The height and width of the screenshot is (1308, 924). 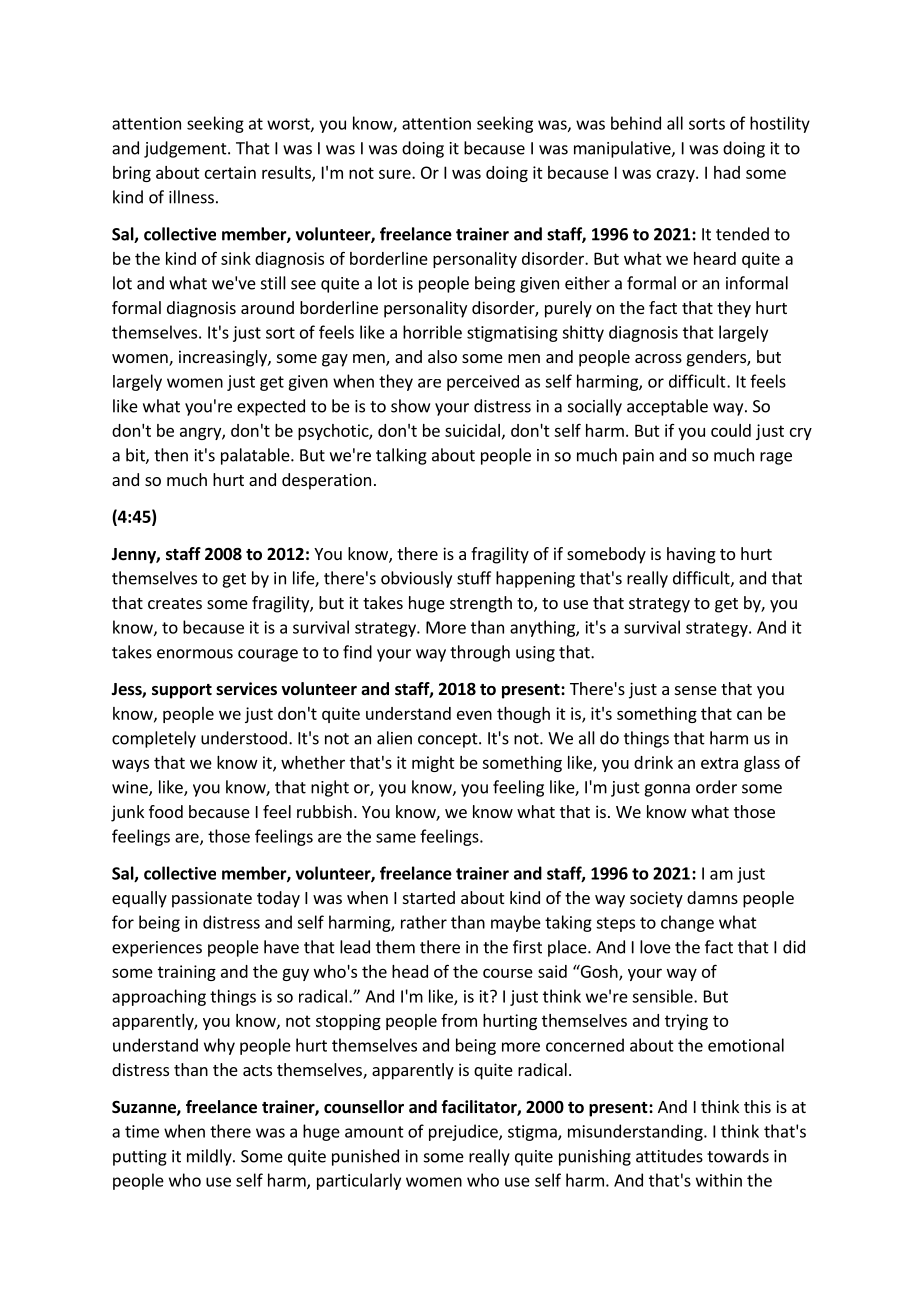 I want to click on sense, so click(x=696, y=690).
